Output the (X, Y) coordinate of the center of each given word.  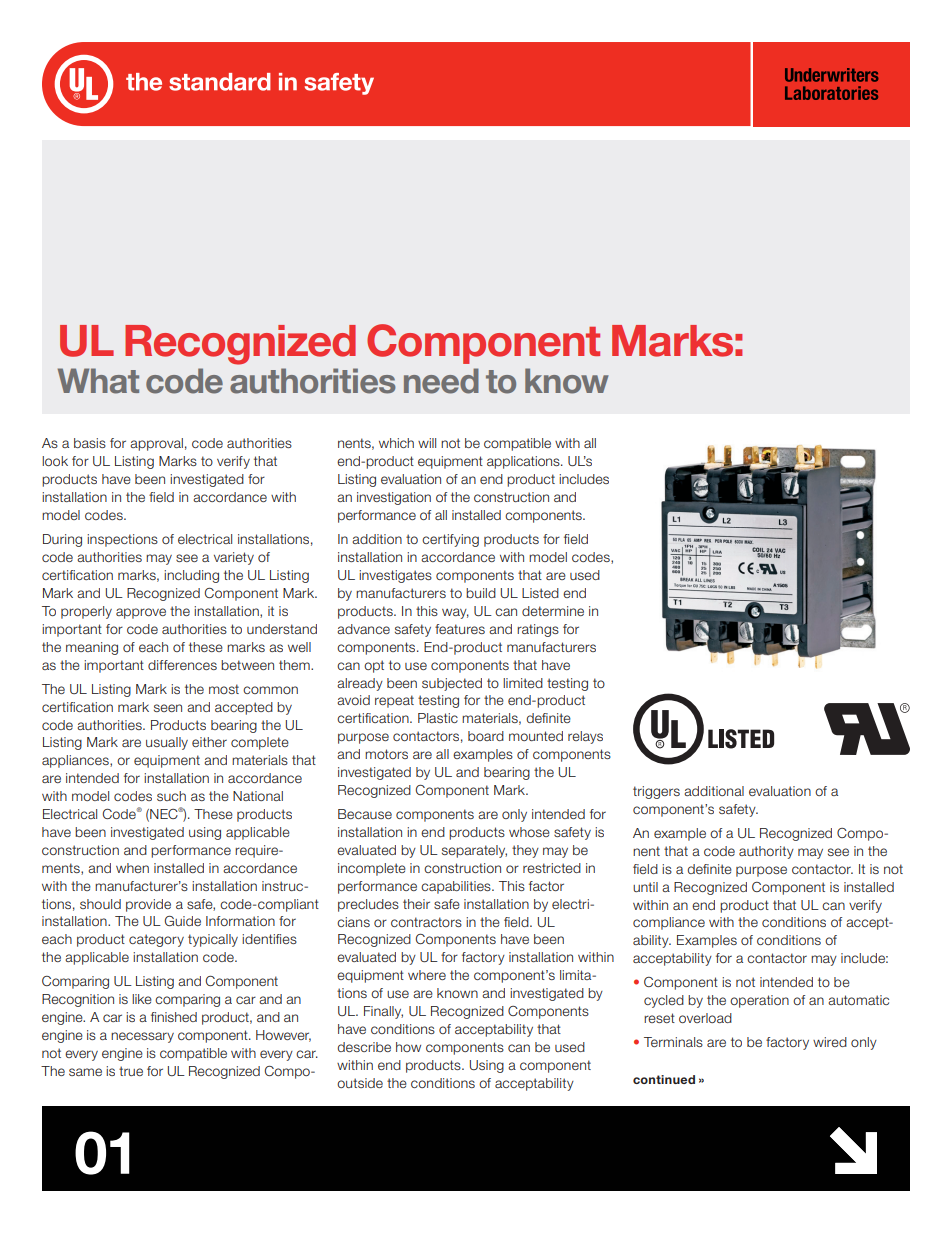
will (427, 443)
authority (766, 852)
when (132, 868)
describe (364, 1047)
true (131, 1071)
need (441, 381)
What (98, 381)
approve (141, 613)
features (460, 629)
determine (553, 611)
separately (474, 851)
